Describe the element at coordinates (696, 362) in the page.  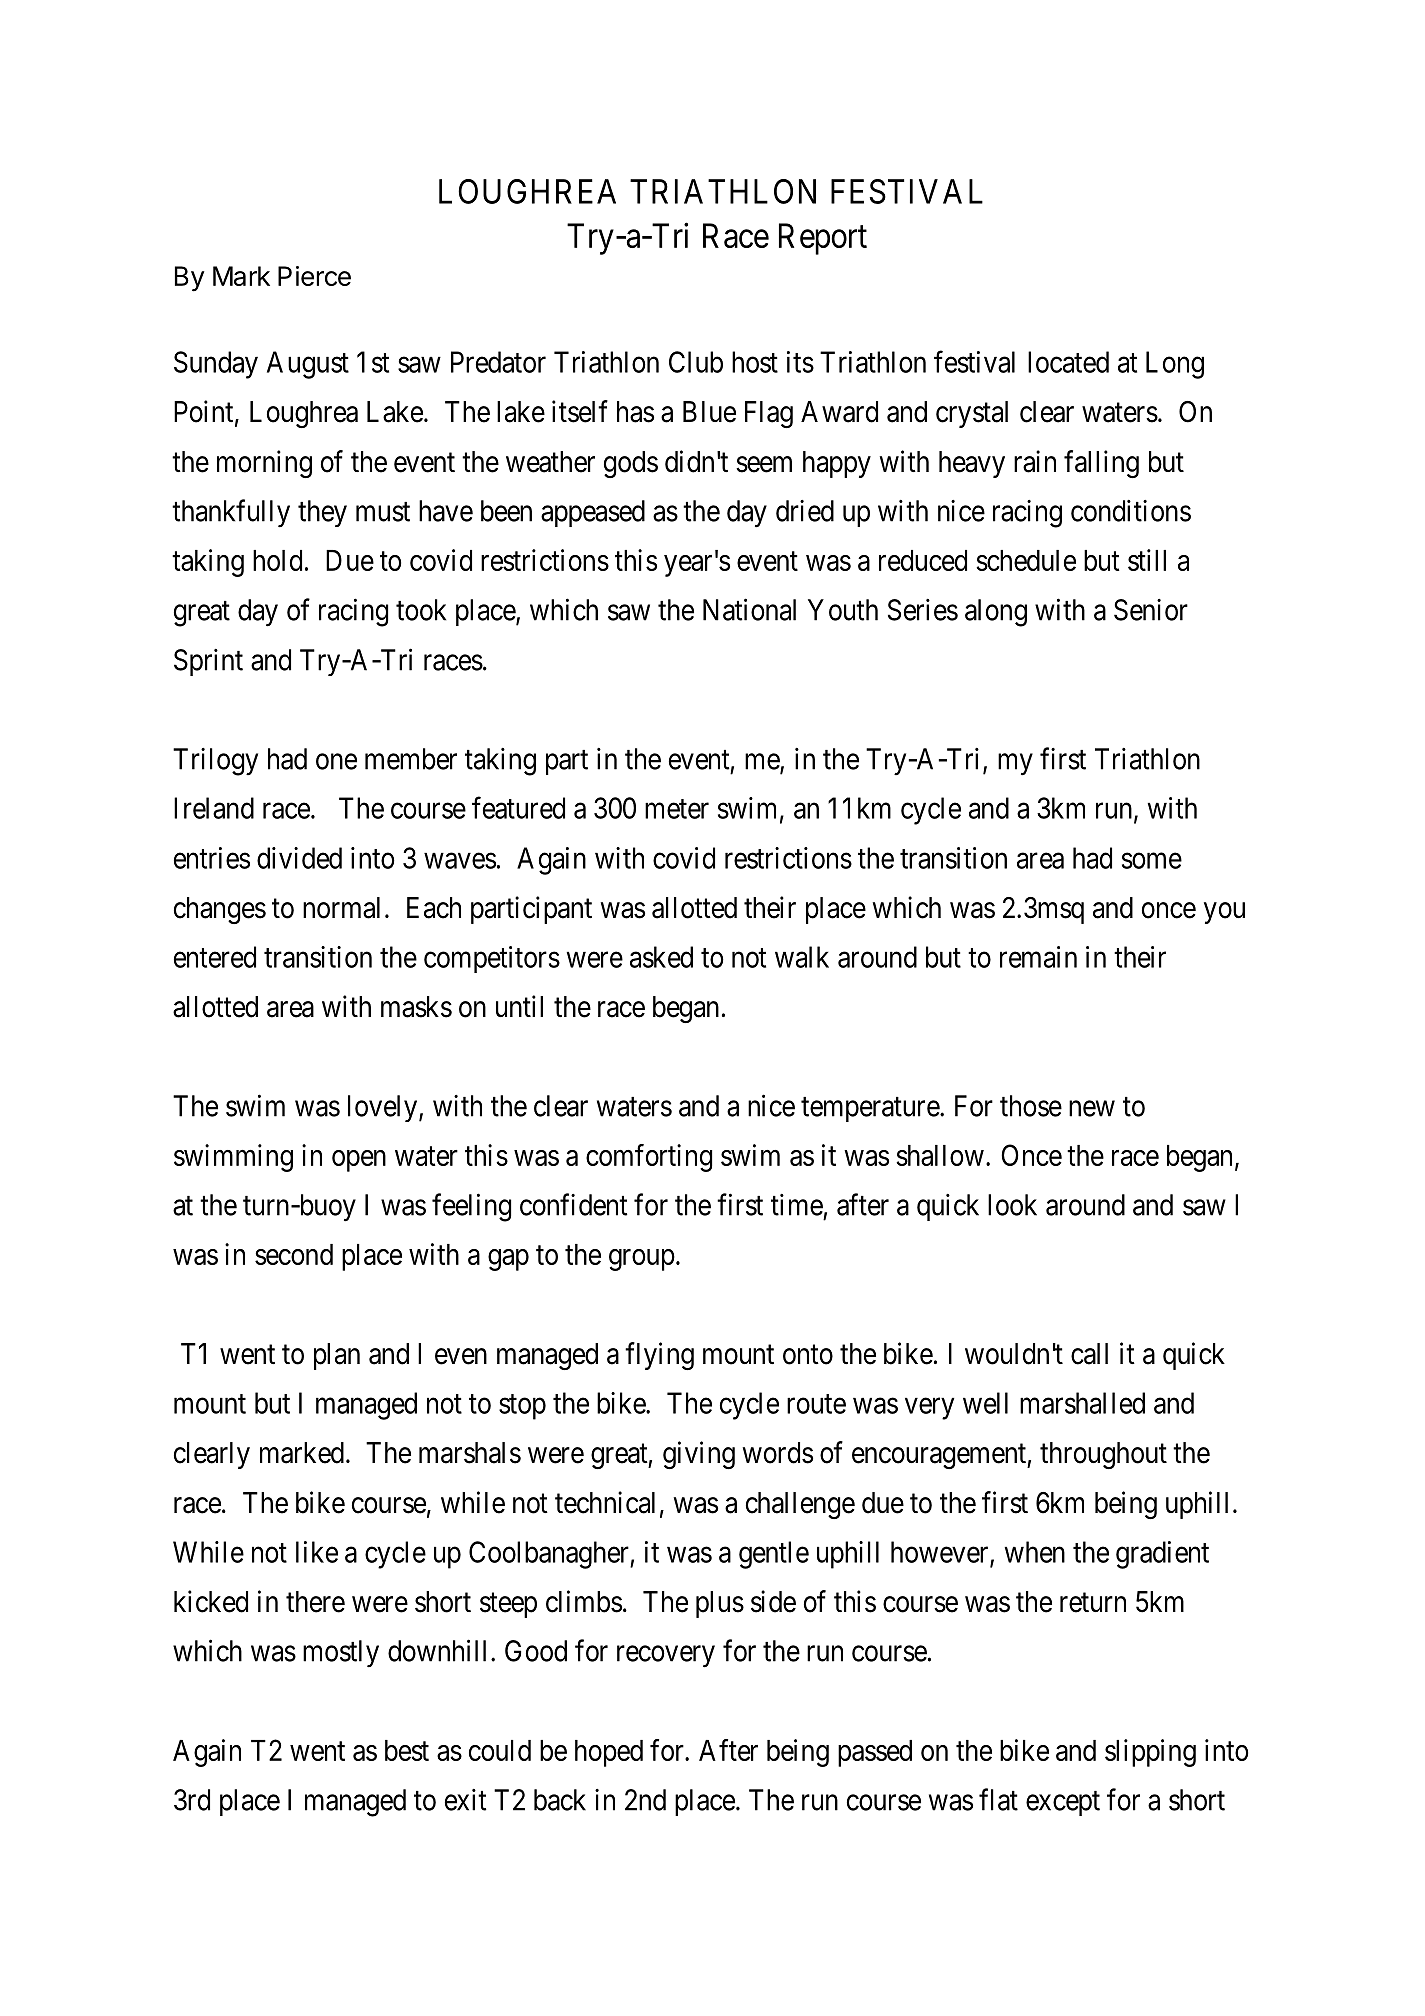
I see `Club` at that location.
